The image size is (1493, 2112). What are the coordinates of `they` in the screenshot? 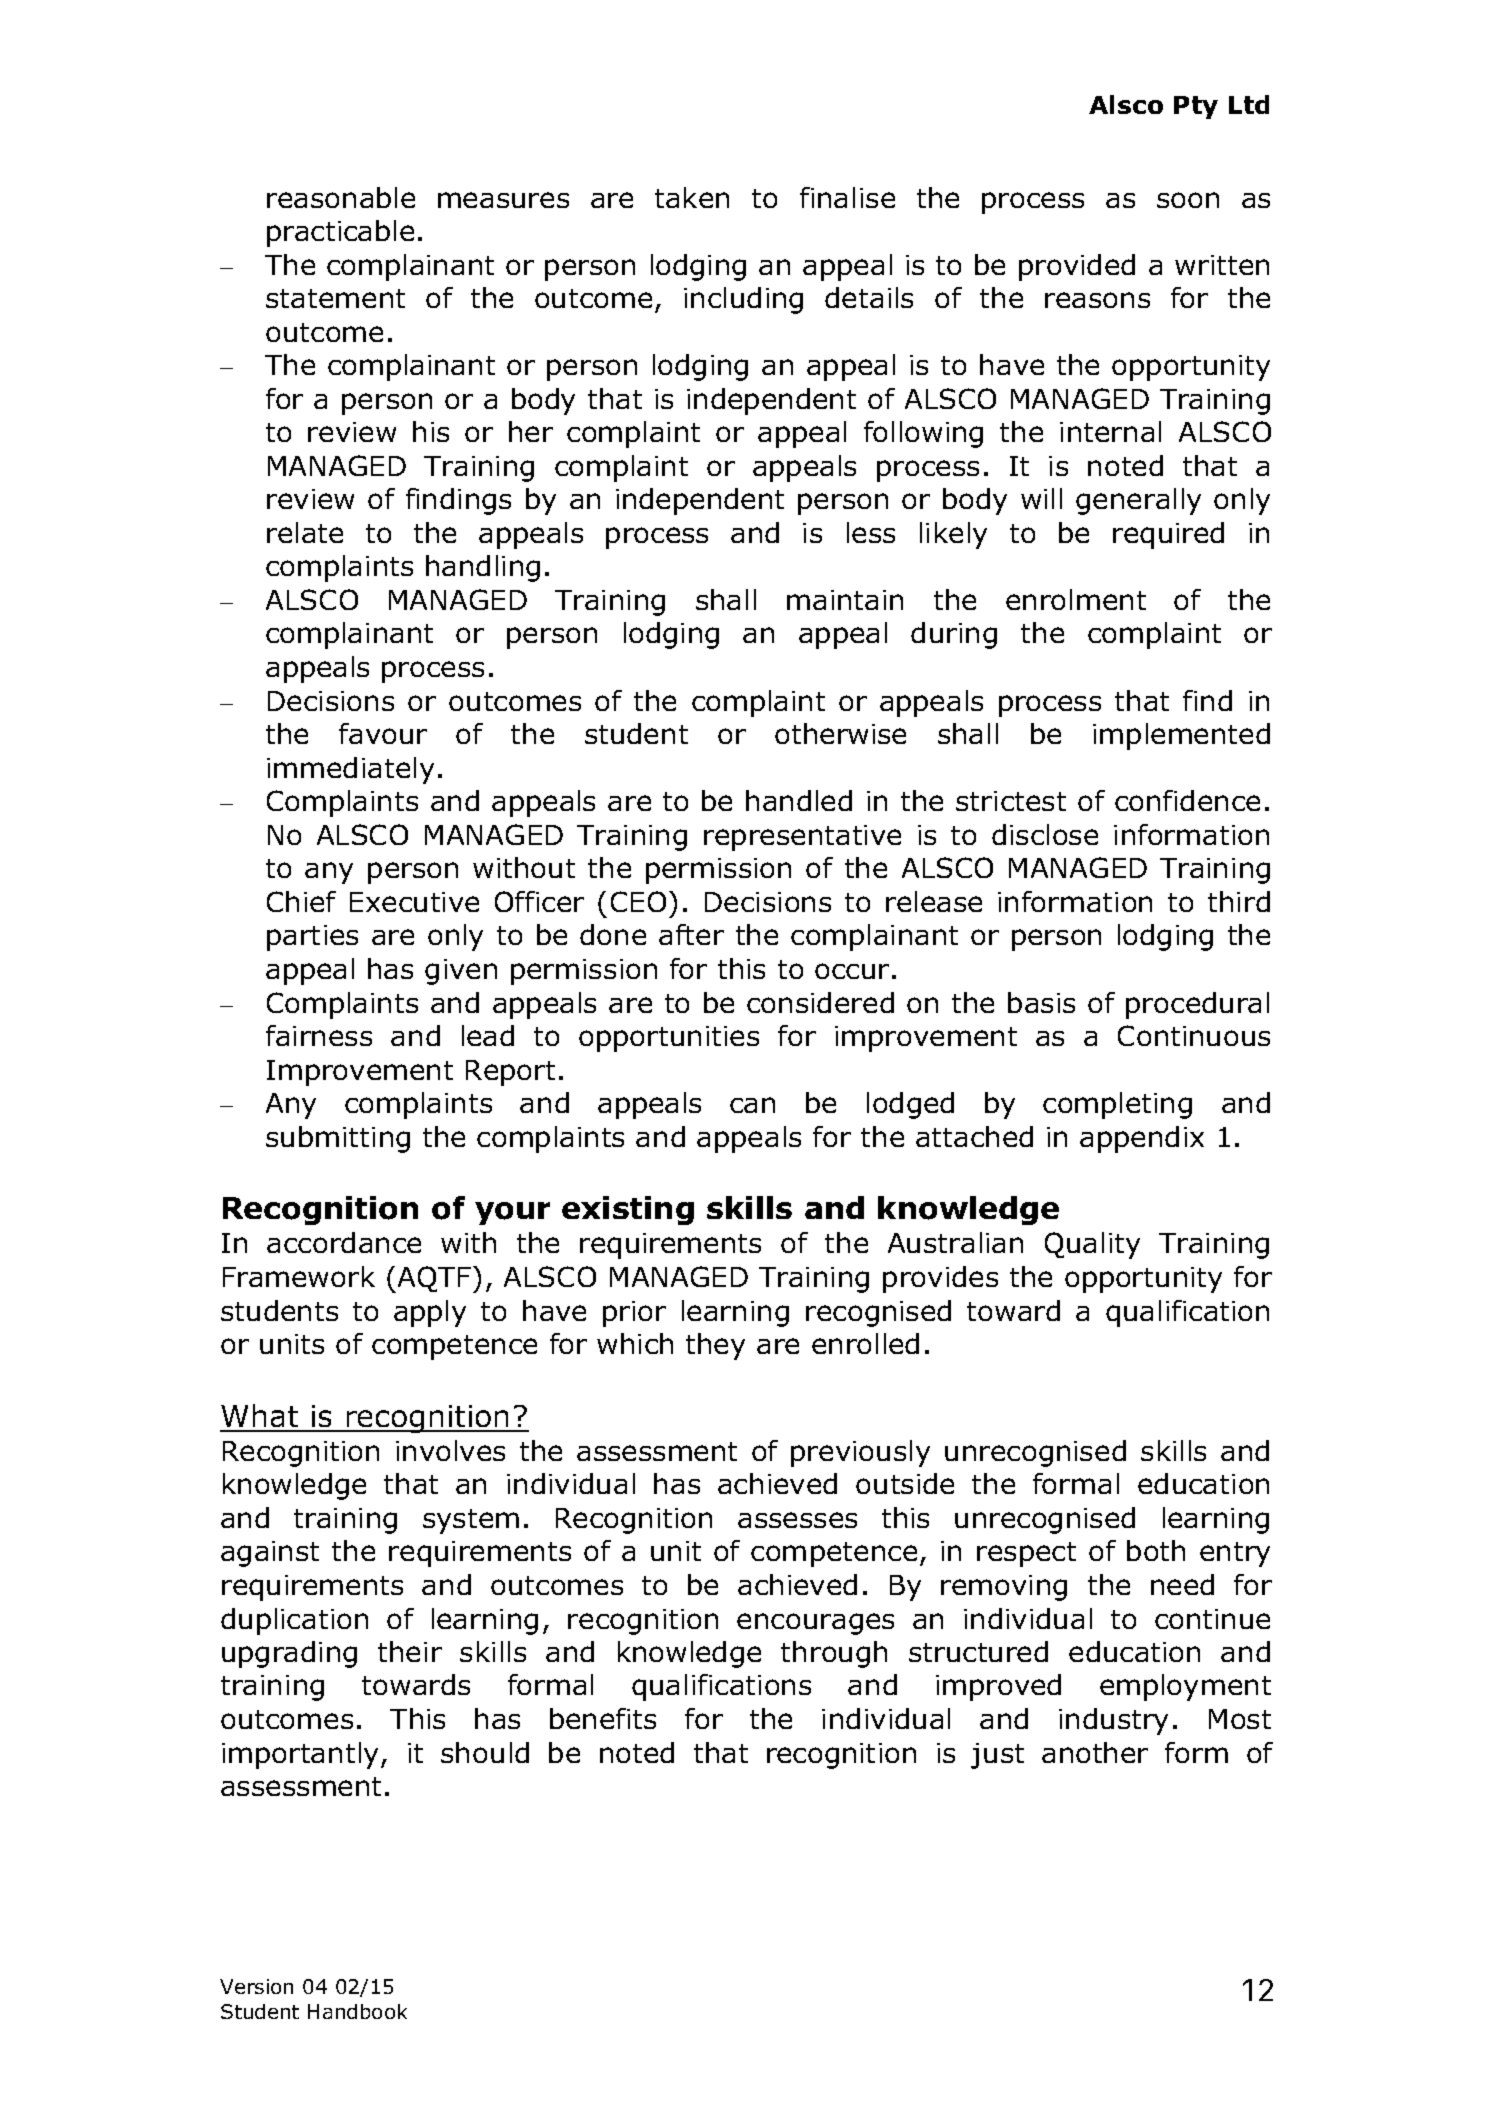 It's located at (715, 1346).
